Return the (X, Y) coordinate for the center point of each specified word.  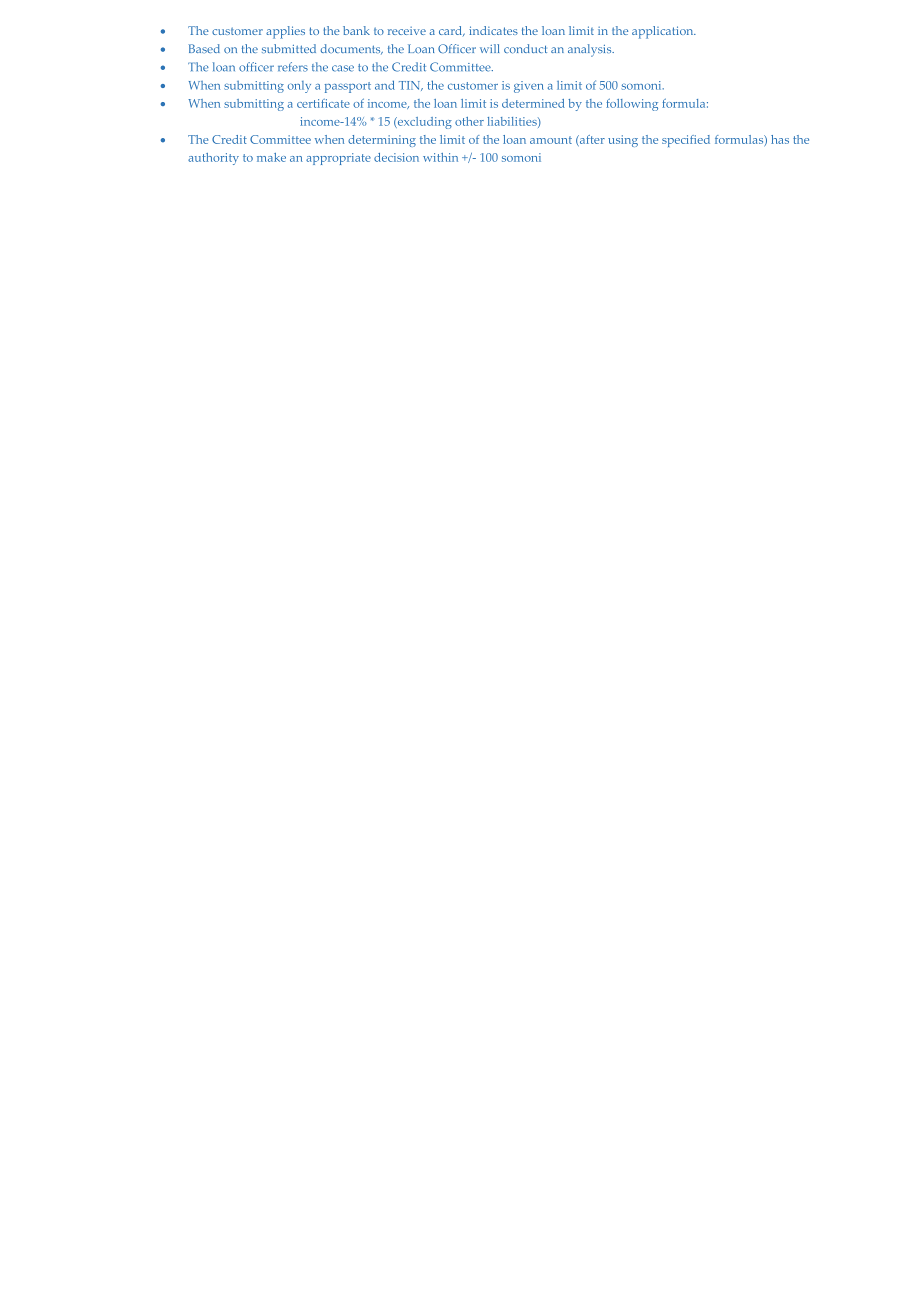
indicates (493, 30)
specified (686, 141)
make (271, 157)
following (632, 104)
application (664, 32)
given (529, 87)
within (440, 157)
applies (285, 32)
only (299, 87)
